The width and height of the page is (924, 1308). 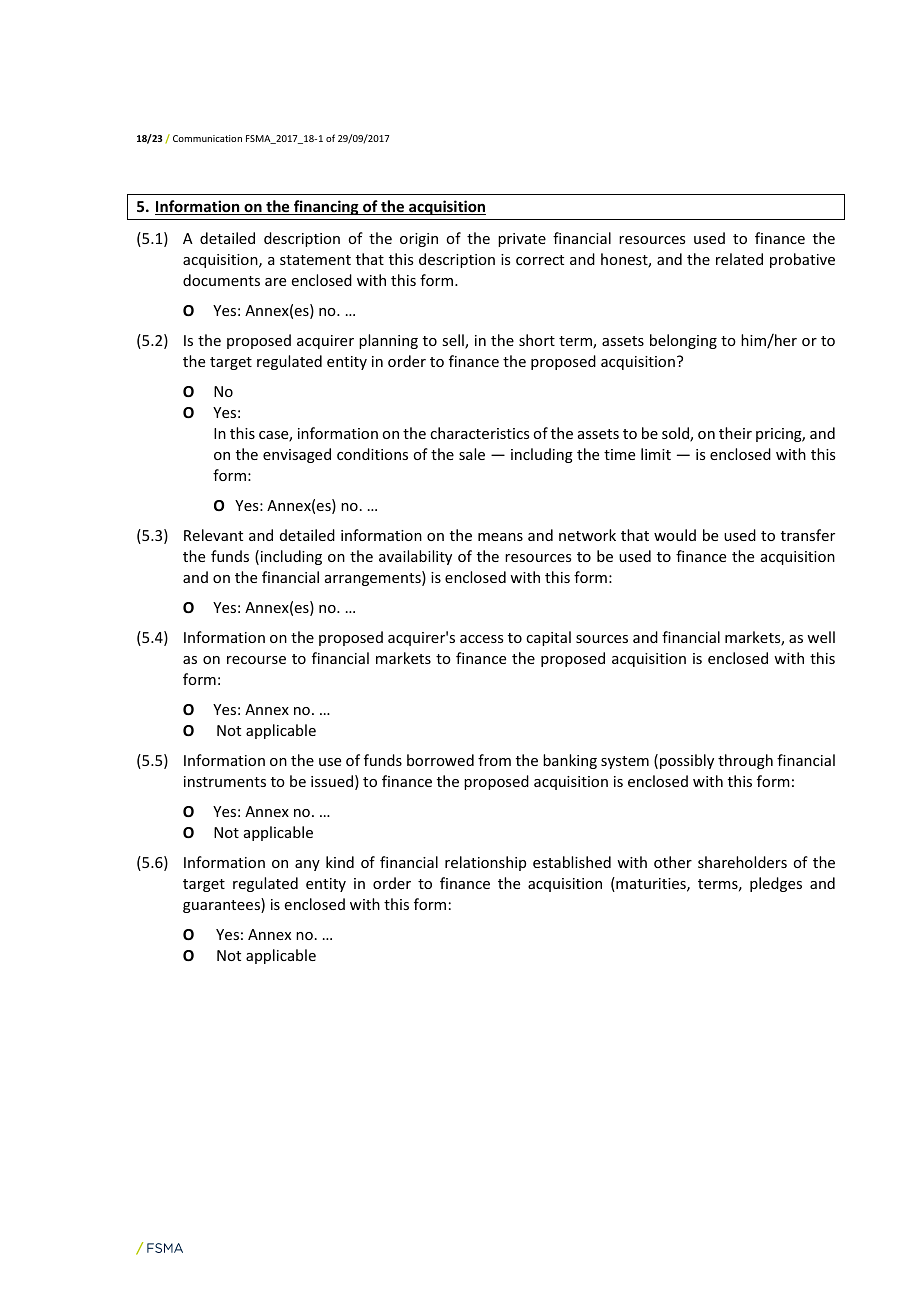 What do you see at coordinates (213, 535) in the page?
I see `Relevant` at bounding box center [213, 535].
